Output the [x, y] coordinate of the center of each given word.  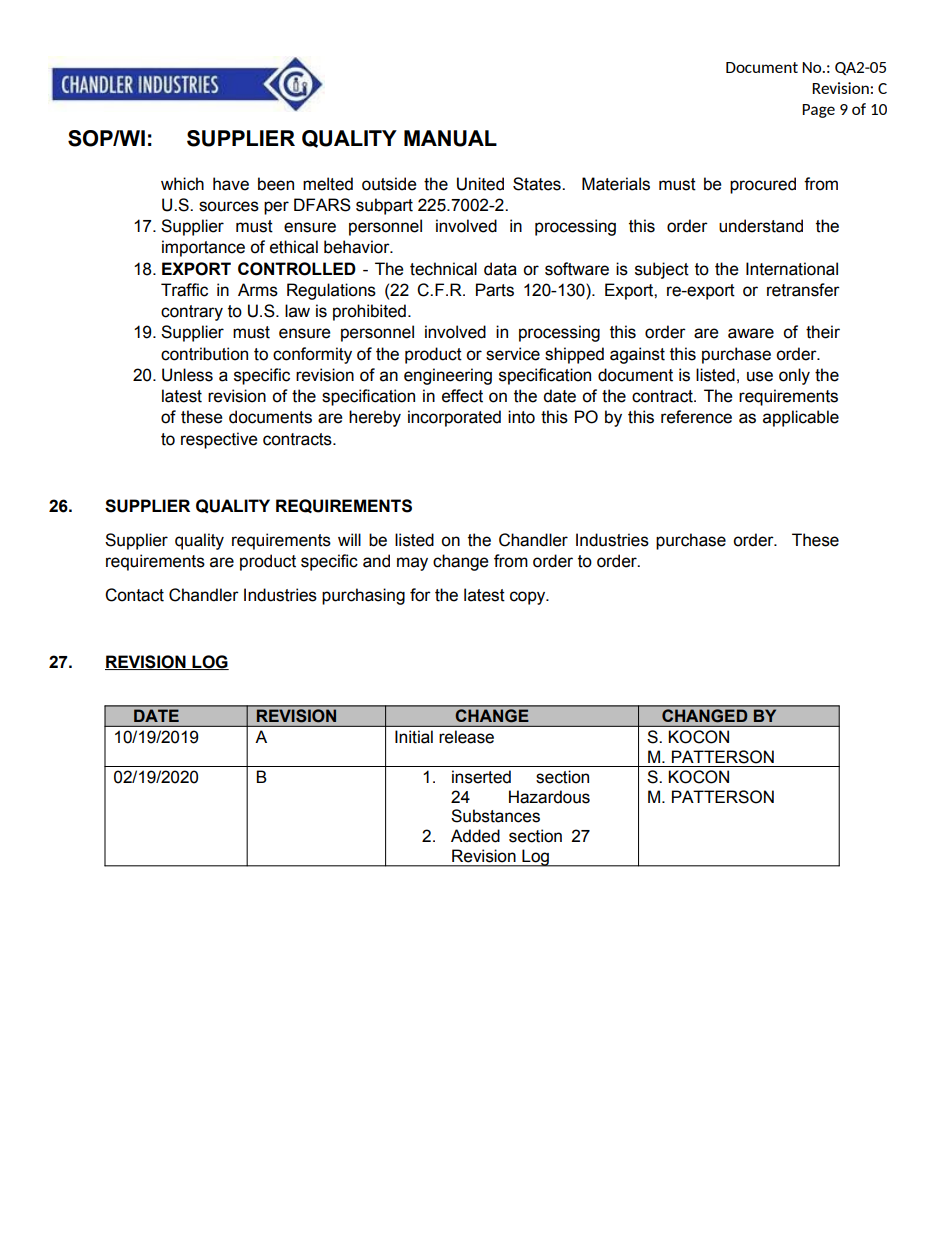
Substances [495, 816]
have [231, 184]
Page [818, 111]
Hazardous [549, 797]
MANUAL [450, 138]
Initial [414, 737]
